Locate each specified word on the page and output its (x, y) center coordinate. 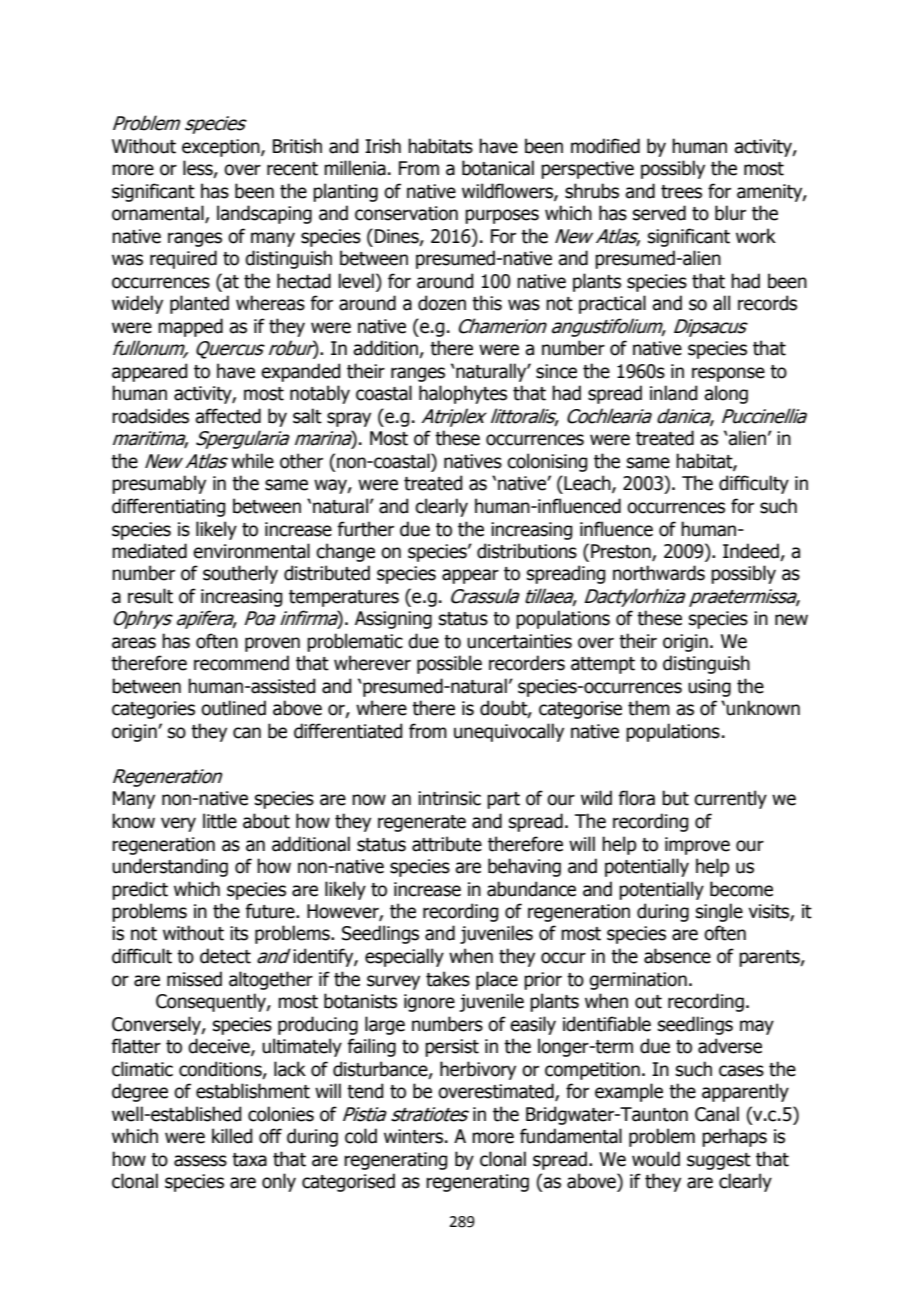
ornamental (159, 214)
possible (449, 664)
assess (200, 1161)
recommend (241, 663)
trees (681, 192)
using (709, 688)
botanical (498, 168)
